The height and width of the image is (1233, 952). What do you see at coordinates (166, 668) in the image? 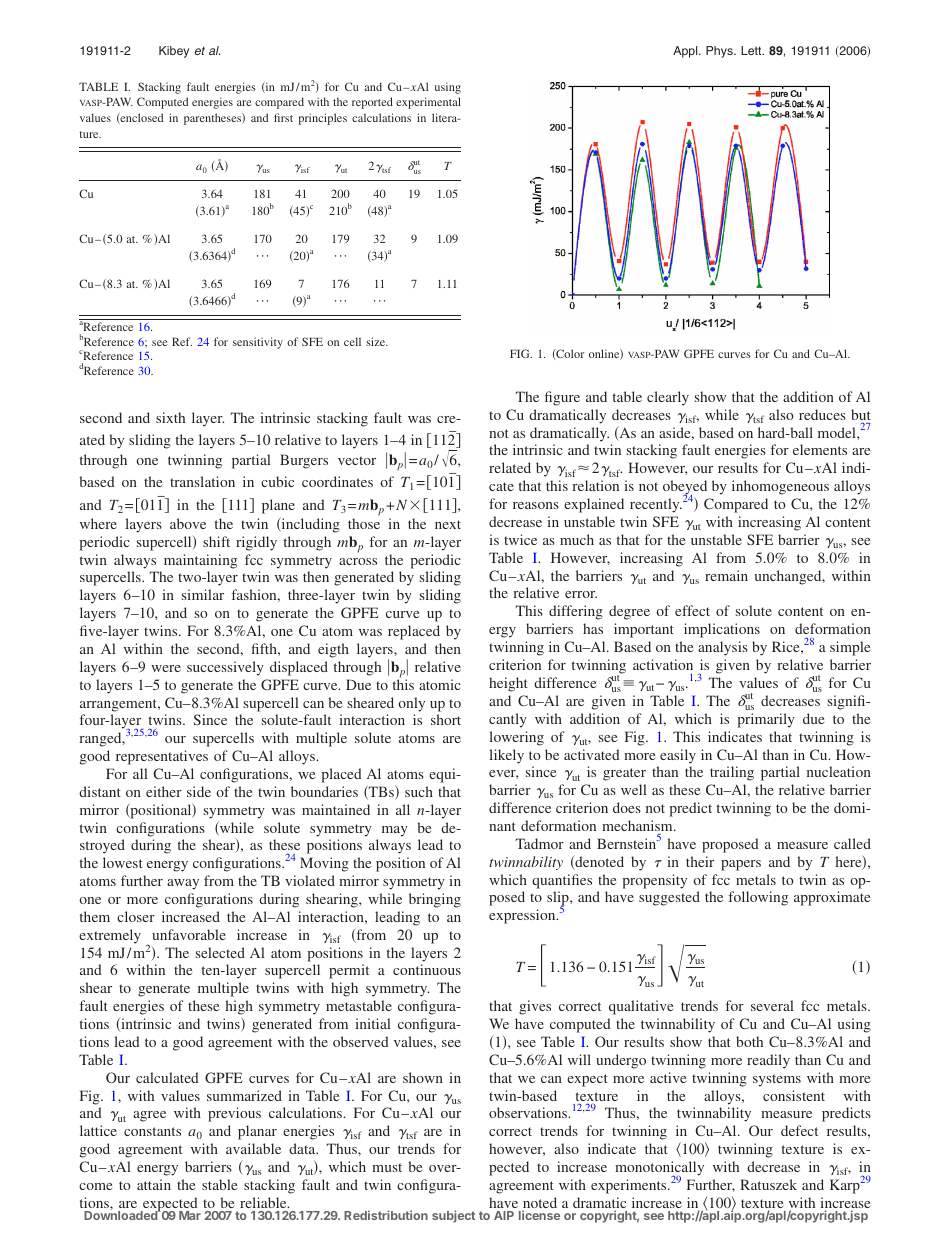
I see `were` at bounding box center [166, 668].
